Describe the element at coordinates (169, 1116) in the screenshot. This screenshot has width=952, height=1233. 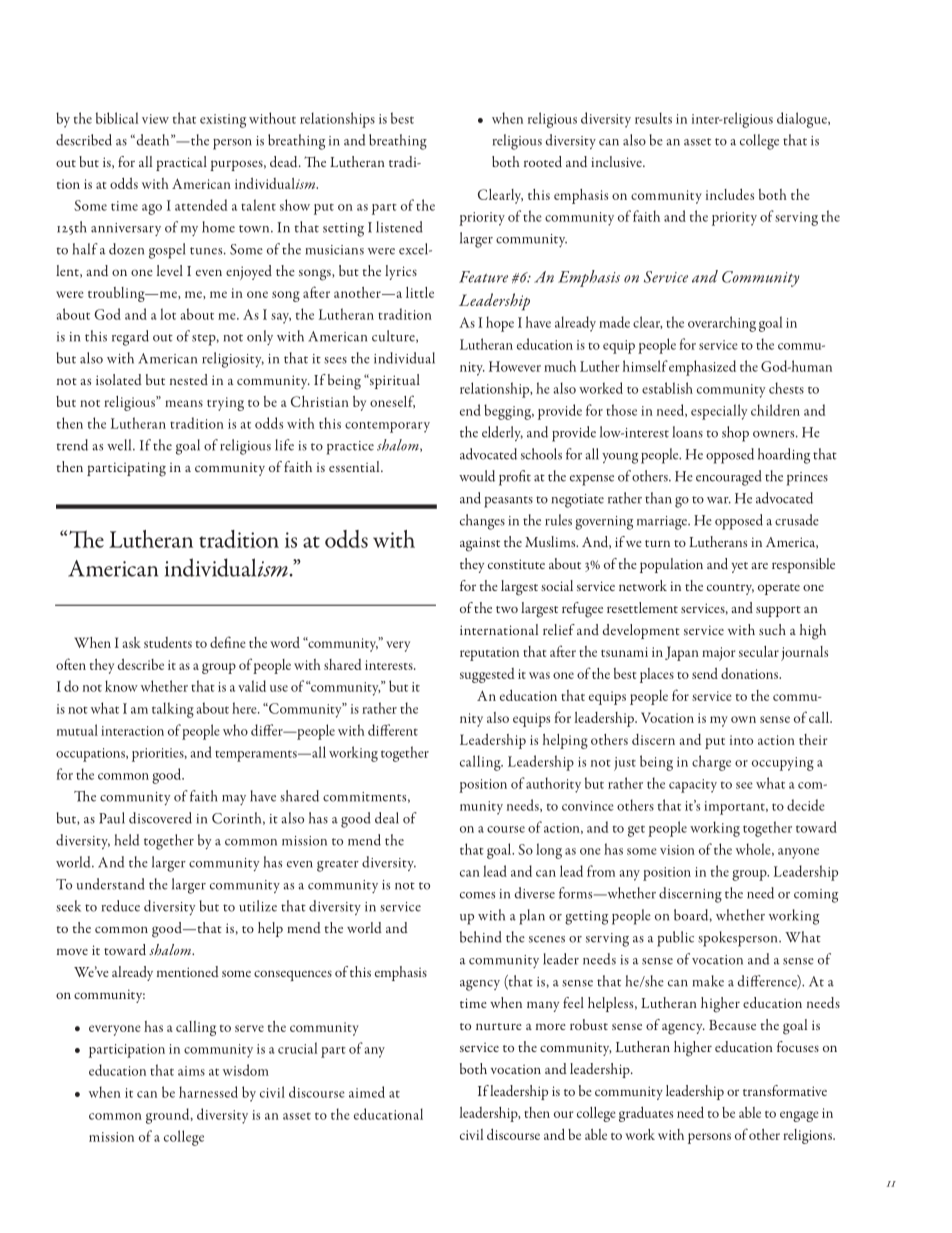
I see `ground` at that location.
